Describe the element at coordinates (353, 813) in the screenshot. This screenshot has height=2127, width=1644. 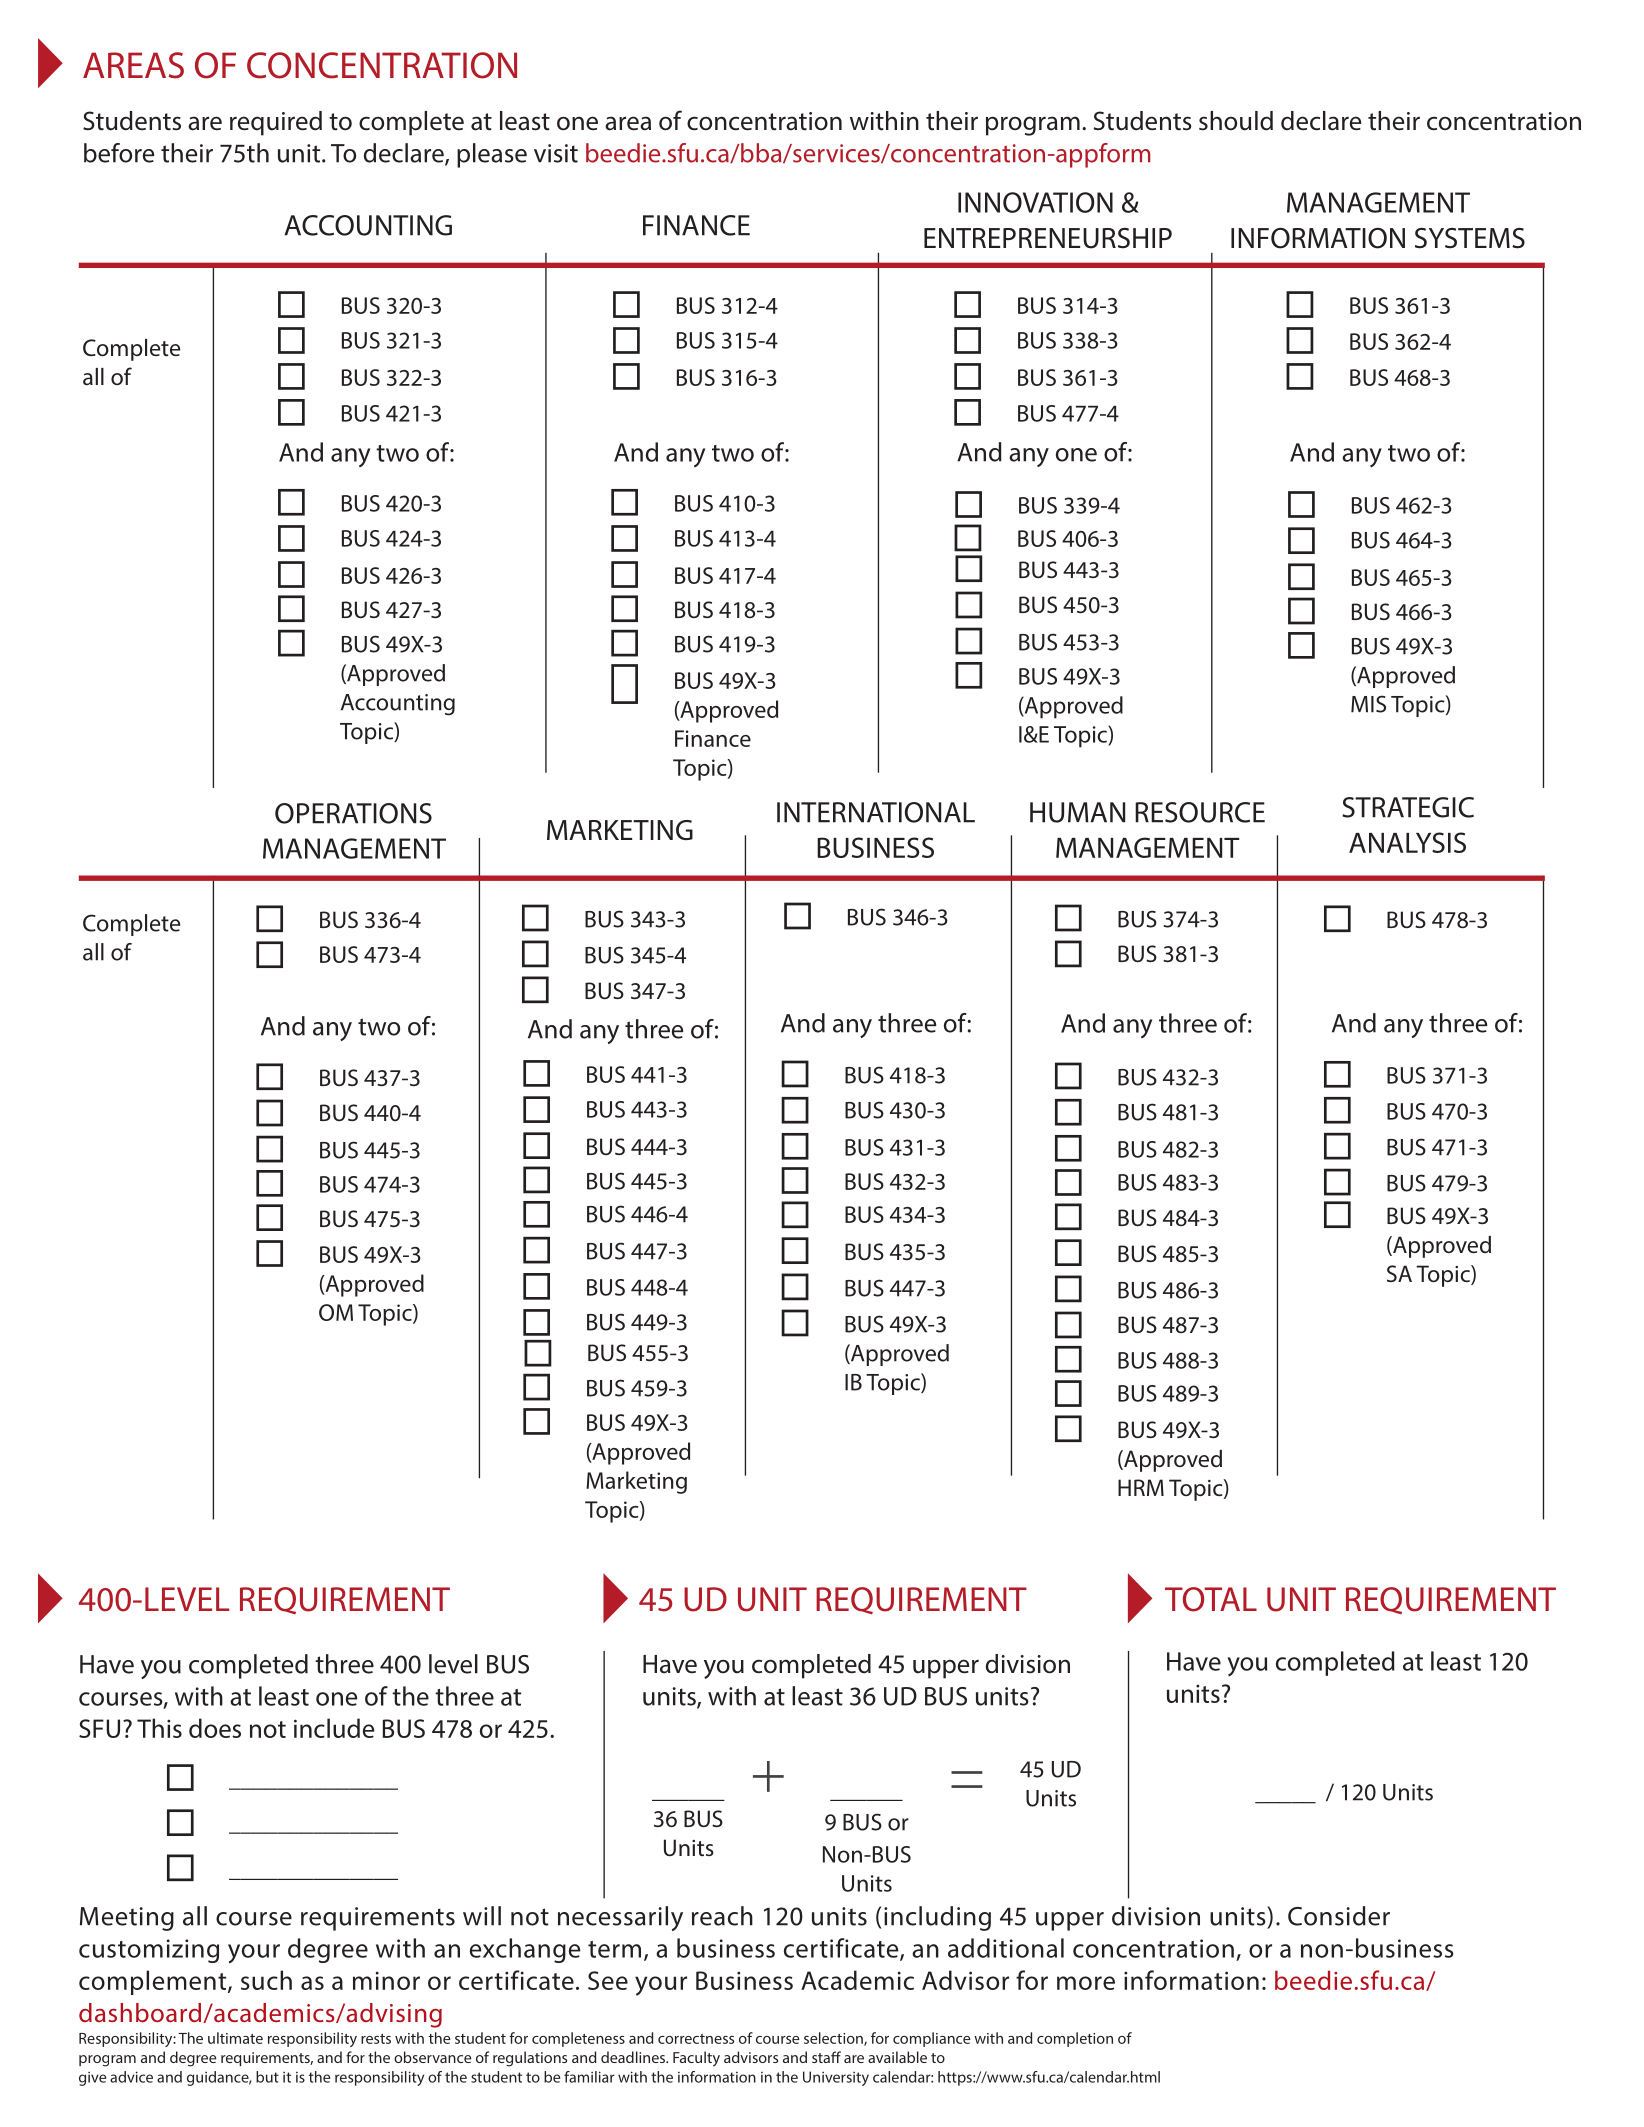
I see `OPERATIONS` at that location.
